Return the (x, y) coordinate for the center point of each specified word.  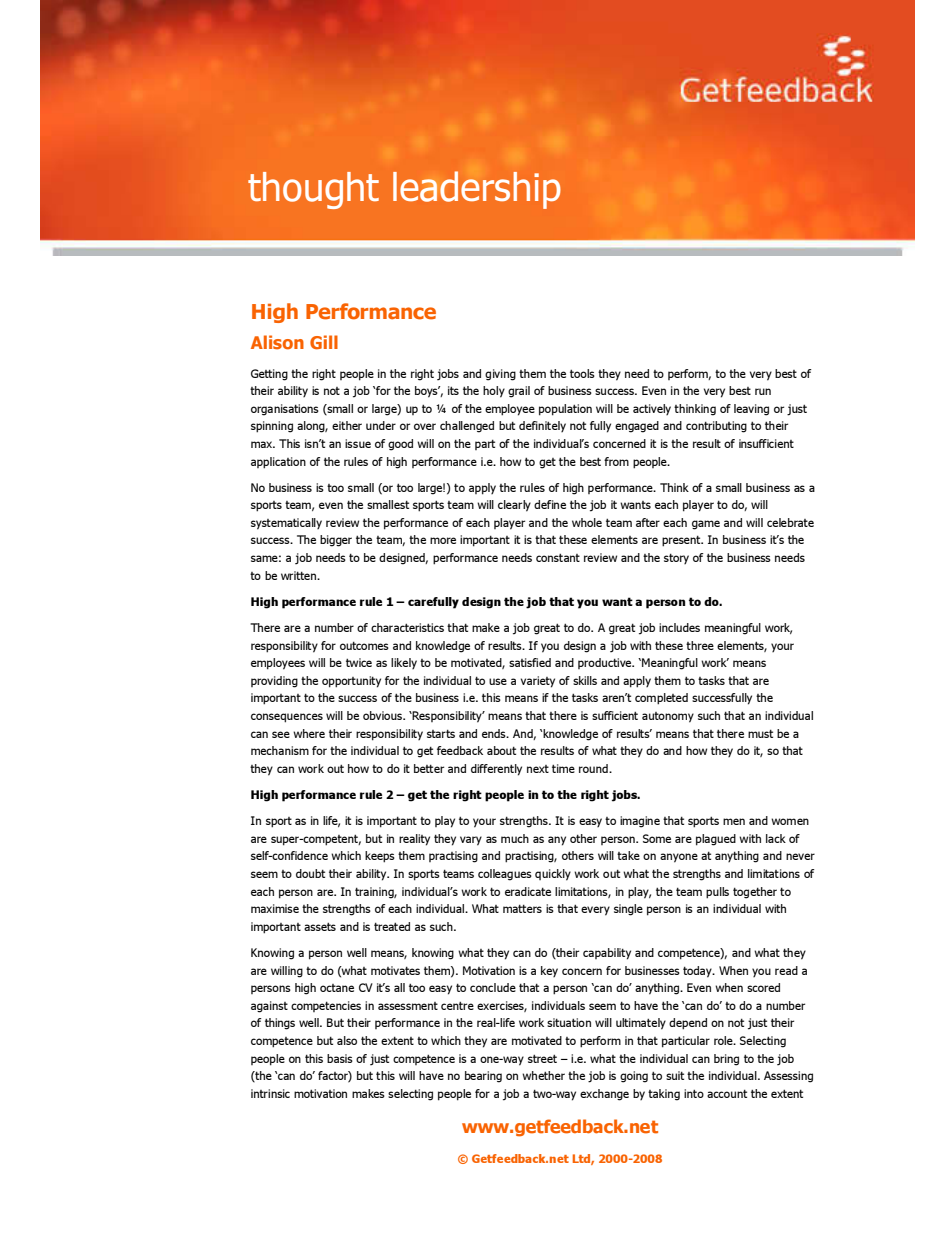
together (755, 893)
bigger (336, 541)
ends (495, 733)
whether (543, 1075)
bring (726, 1060)
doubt (310, 873)
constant (558, 557)
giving (500, 375)
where (309, 733)
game (706, 525)
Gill (324, 342)
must (760, 733)
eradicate (528, 891)
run (763, 391)
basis (340, 1058)
